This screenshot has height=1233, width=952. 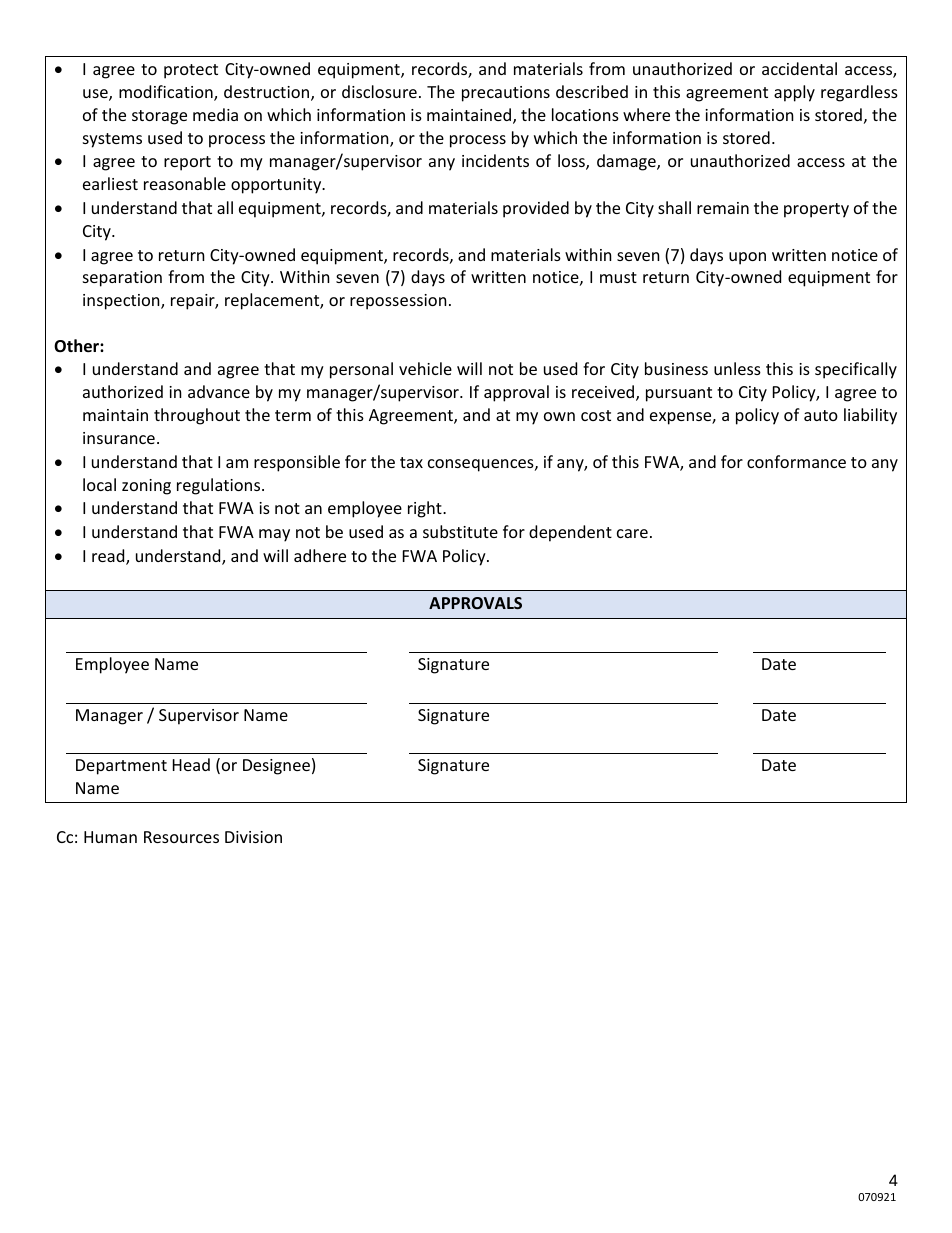 I want to click on Division, so click(x=253, y=837).
